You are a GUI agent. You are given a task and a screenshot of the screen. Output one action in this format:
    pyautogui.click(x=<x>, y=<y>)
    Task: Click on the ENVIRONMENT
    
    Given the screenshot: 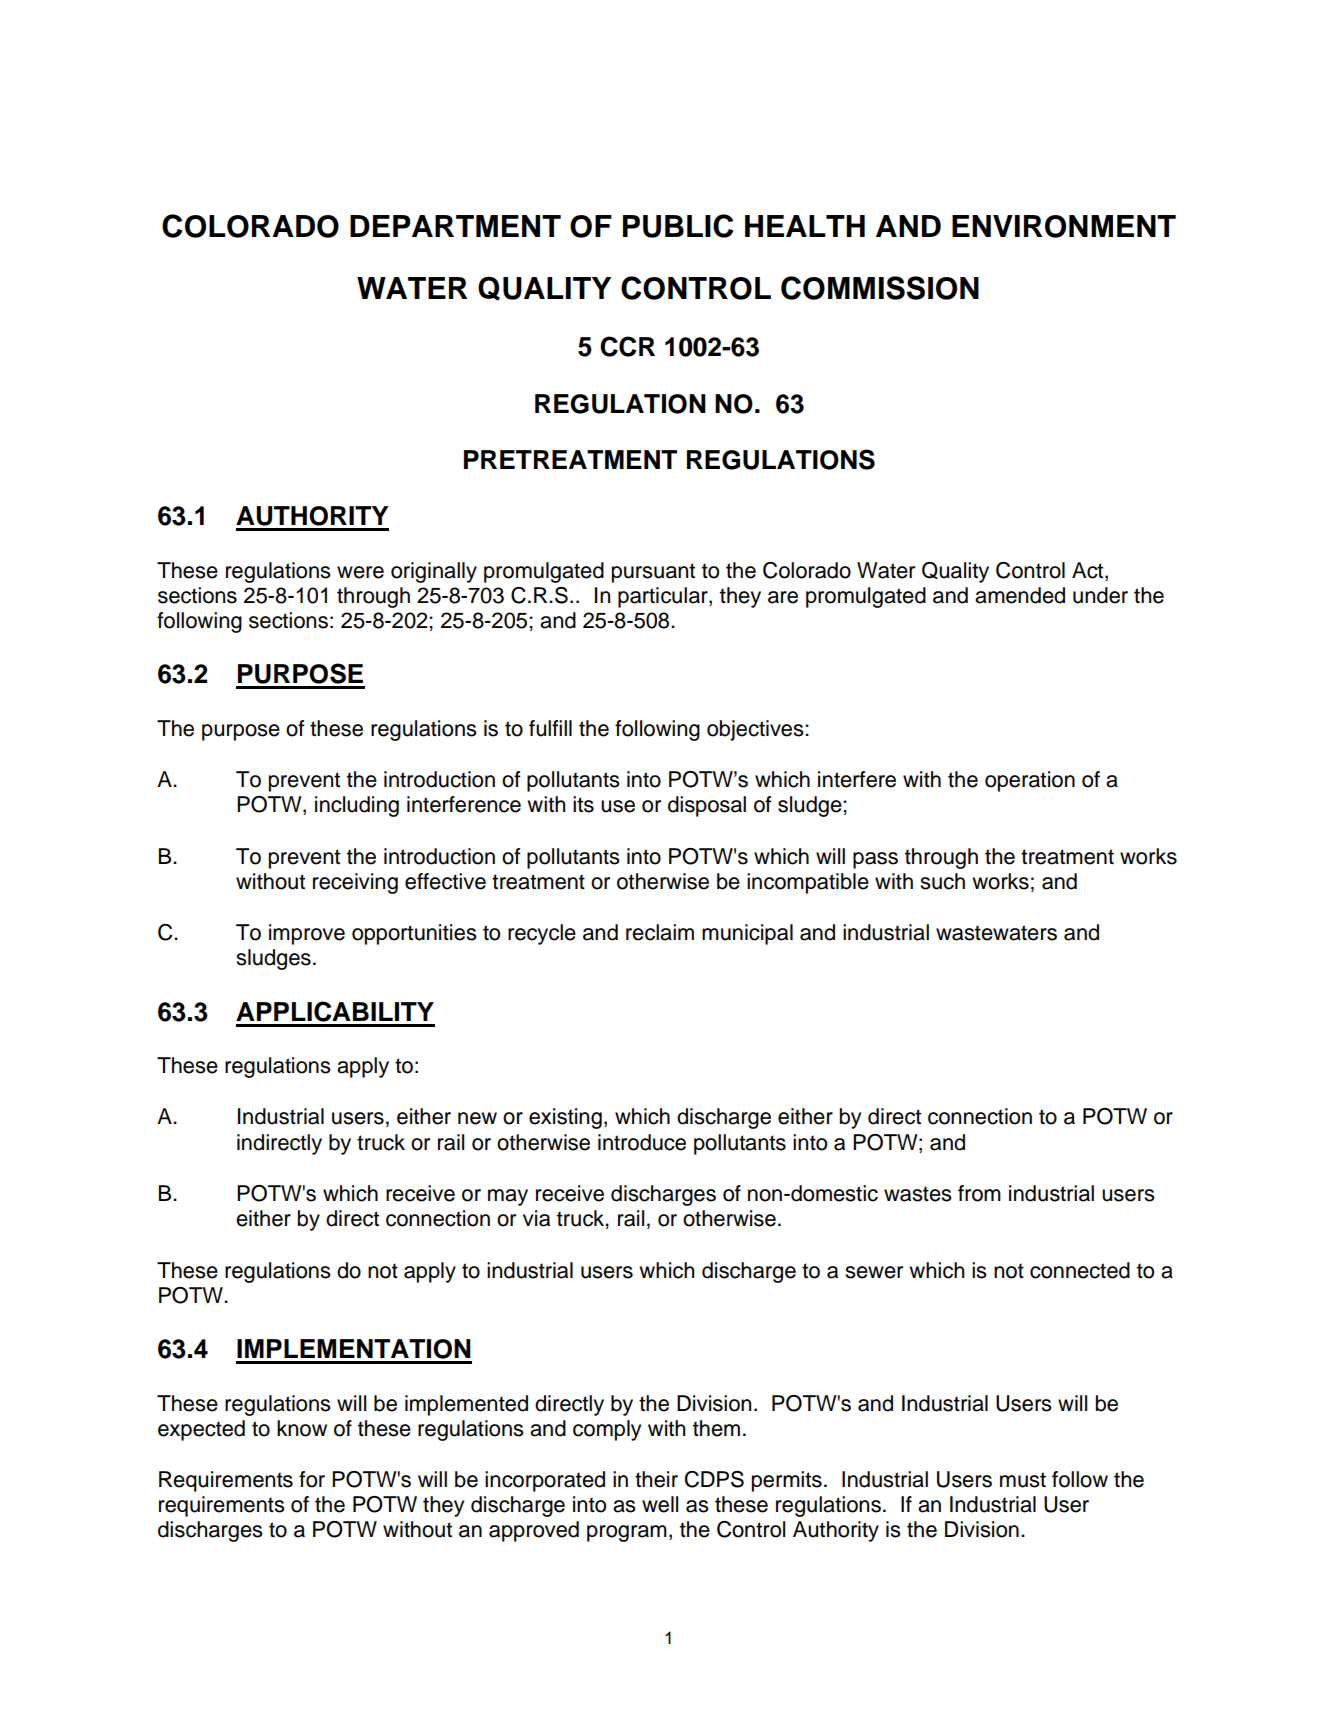 What is the action you would take?
    pyautogui.click(x=1064, y=226)
